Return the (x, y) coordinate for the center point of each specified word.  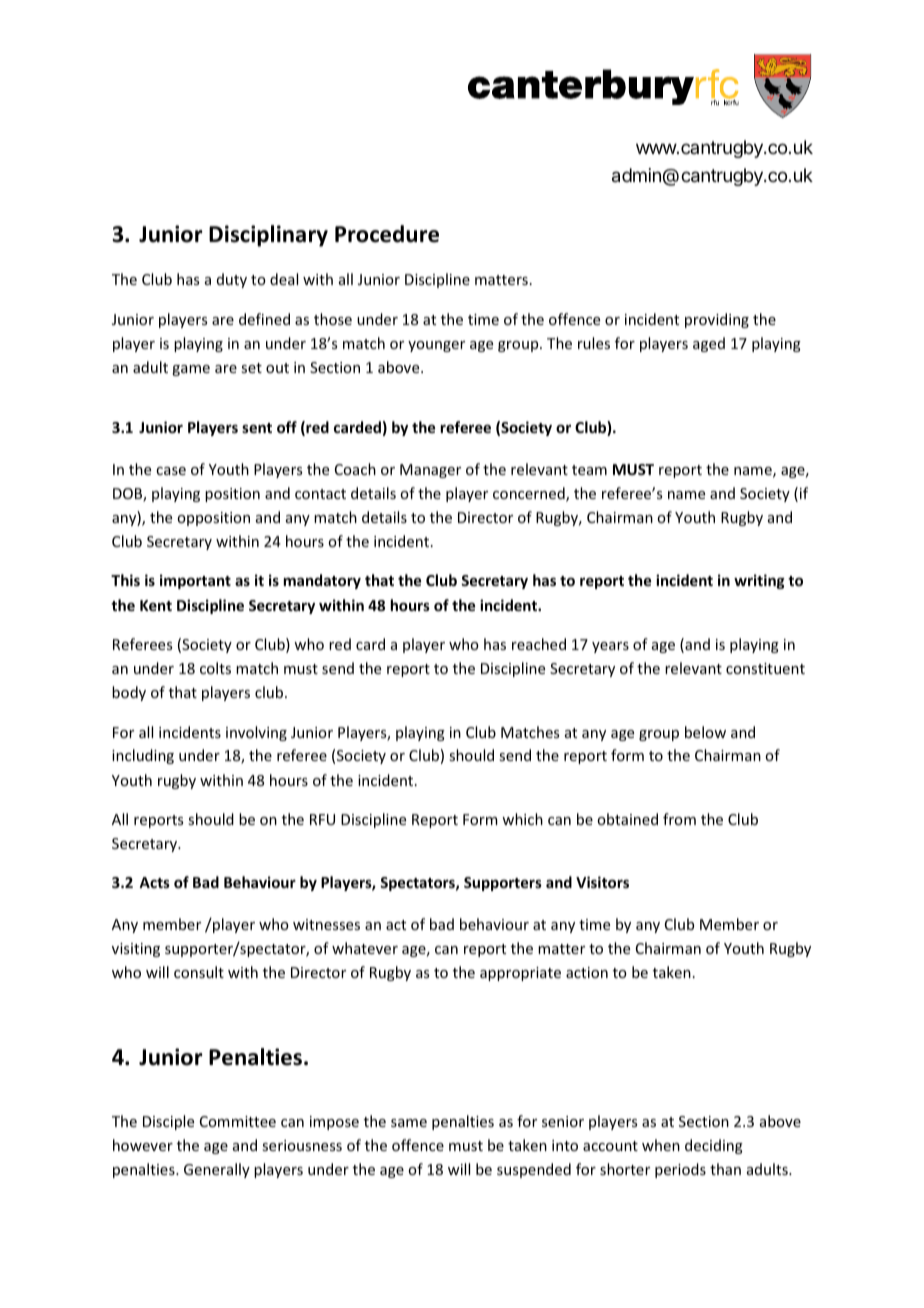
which (522, 819)
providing (717, 320)
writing (759, 581)
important (195, 581)
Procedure (387, 234)
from (679, 819)
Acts (154, 882)
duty (232, 280)
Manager (430, 471)
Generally (217, 1170)
